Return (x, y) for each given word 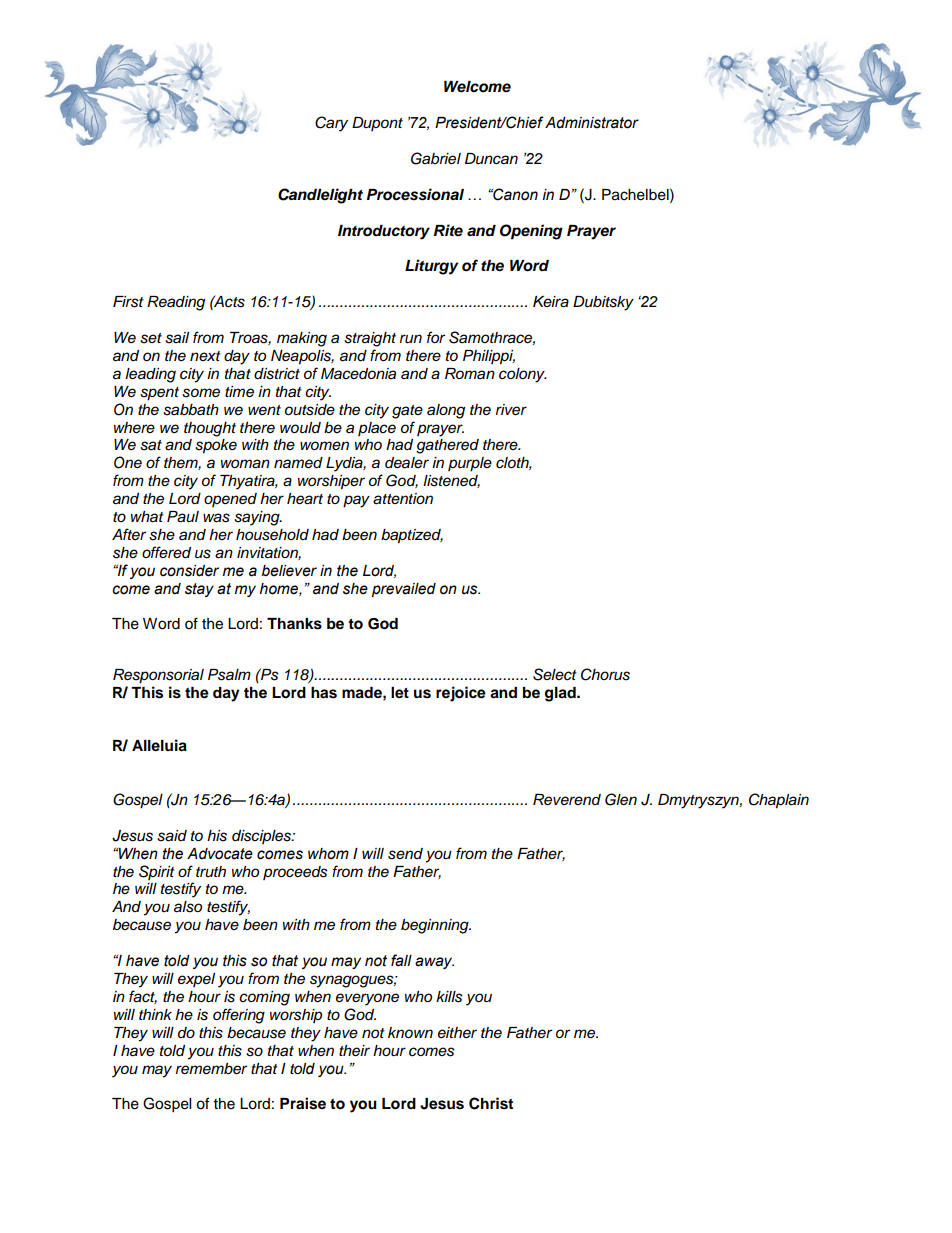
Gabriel (436, 158)
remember (211, 1069)
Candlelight (320, 196)
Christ (491, 1103)
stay (199, 590)
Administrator (592, 123)
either (457, 1032)
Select (555, 674)
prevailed (404, 590)
